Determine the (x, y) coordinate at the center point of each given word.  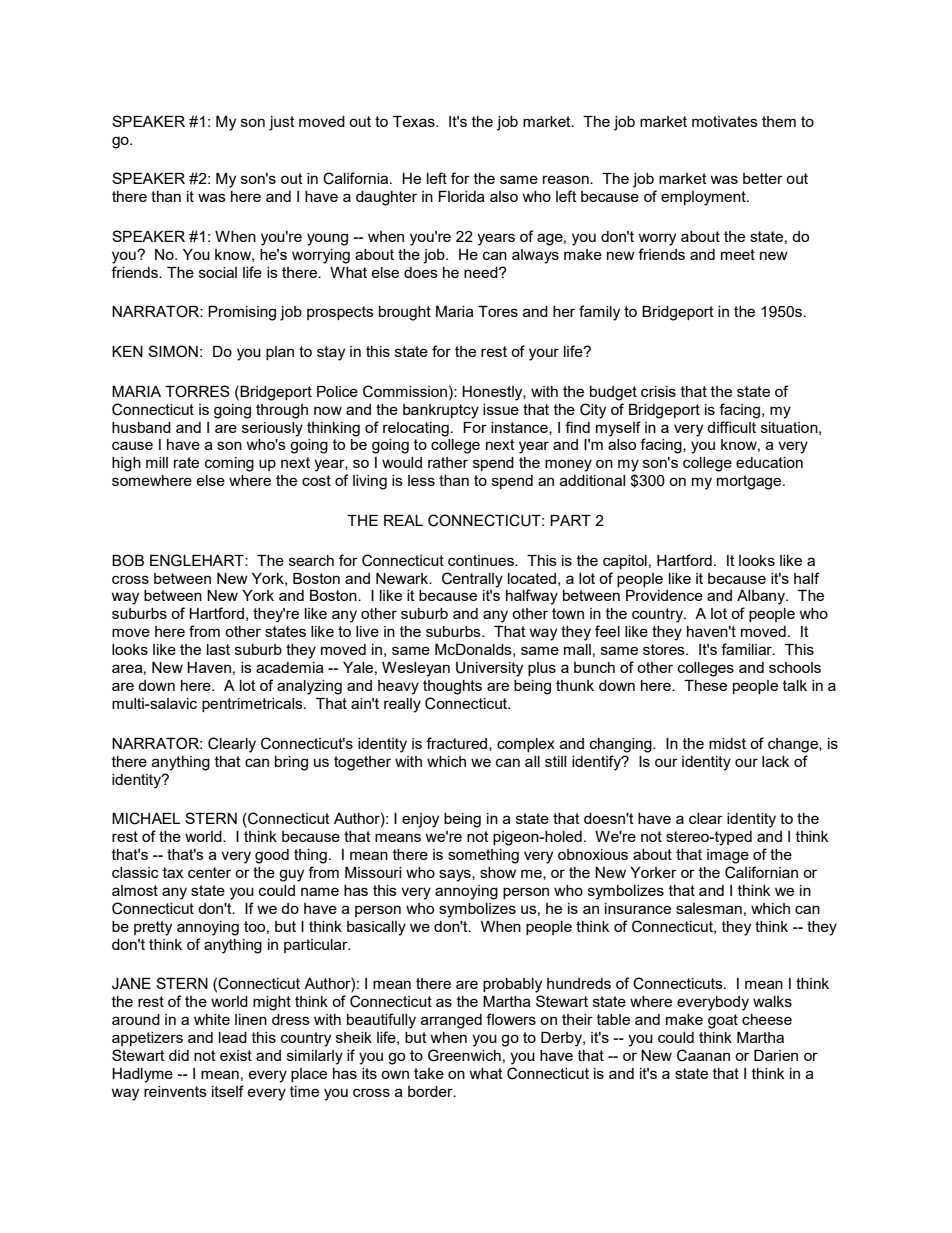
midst (727, 743)
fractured (458, 744)
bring (291, 763)
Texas (415, 121)
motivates (725, 121)
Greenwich (464, 1055)
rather (448, 462)
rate (186, 462)
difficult (731, 427)
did (179, 1055)
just (282, 123)
